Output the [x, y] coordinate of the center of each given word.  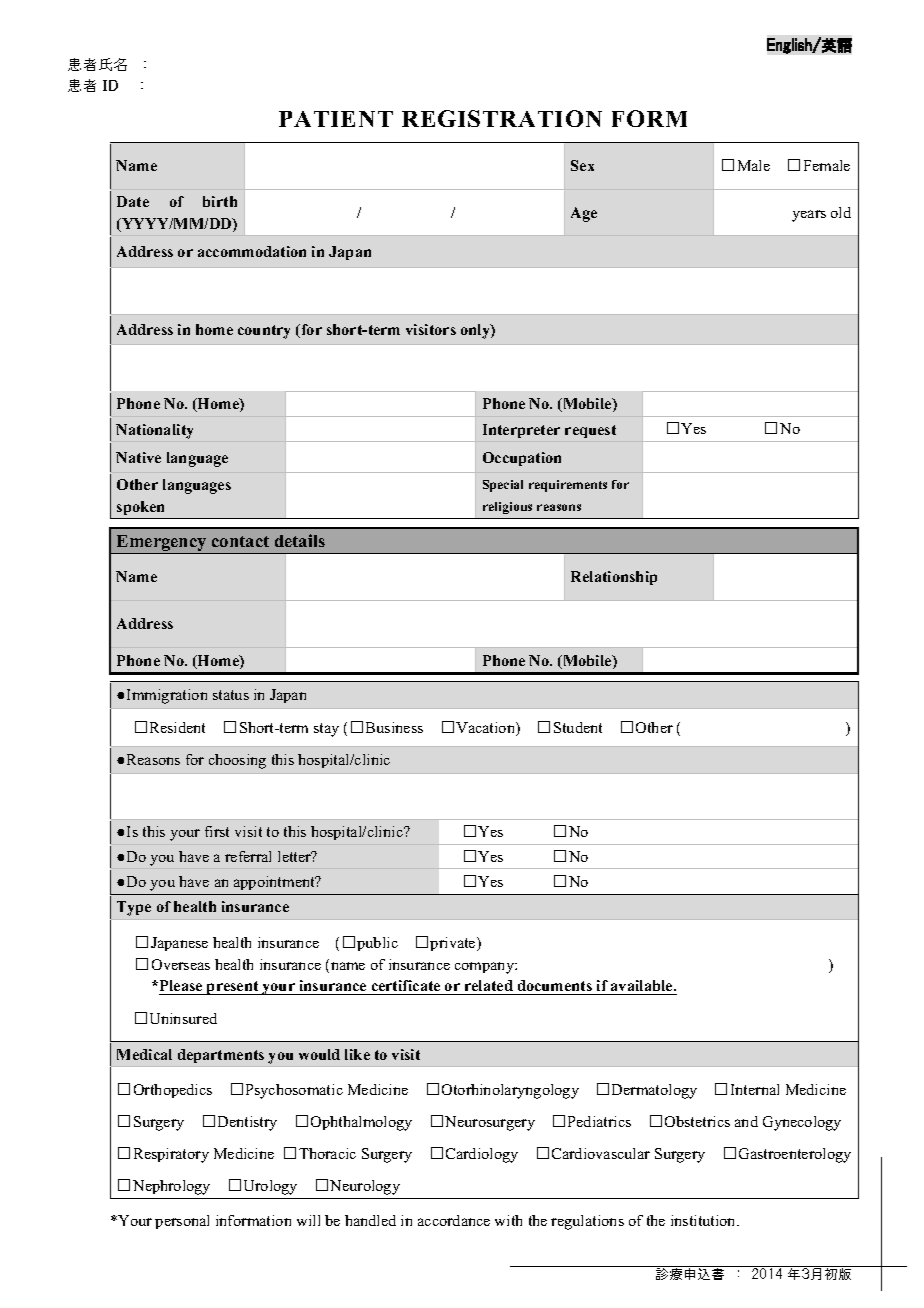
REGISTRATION [502, 118]
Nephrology [171, 1187]
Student [578, 727]
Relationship [614, 578]
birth [220, 201]
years [809, 216]
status [231, 695]
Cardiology [482, 1155]
